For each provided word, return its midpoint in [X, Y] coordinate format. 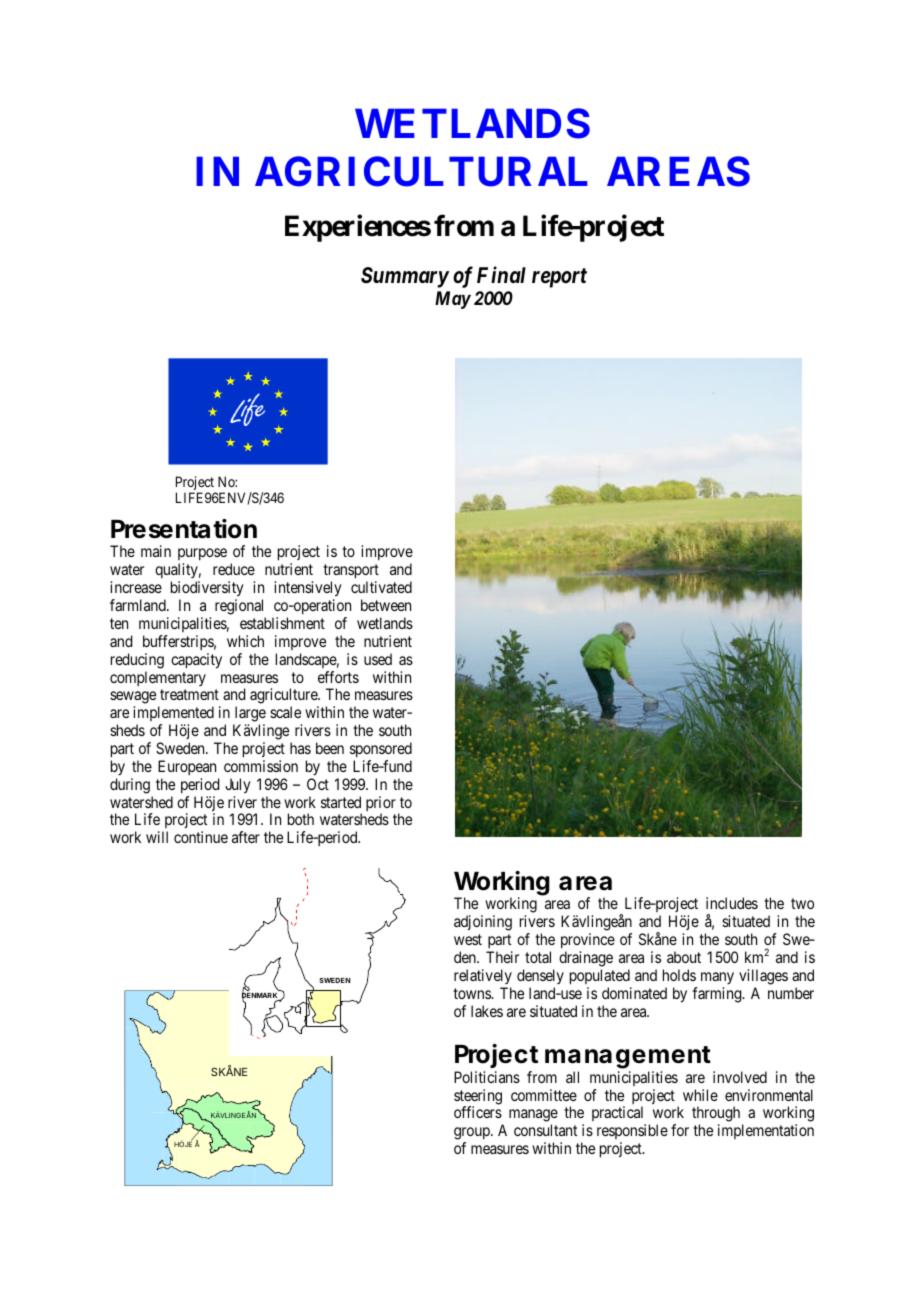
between [386, 605]
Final [501, 274]
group [473, 1135]
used [378, 659]
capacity [196, 661]
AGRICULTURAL [421, 171]
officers [478, 1112]
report [559, 278]
